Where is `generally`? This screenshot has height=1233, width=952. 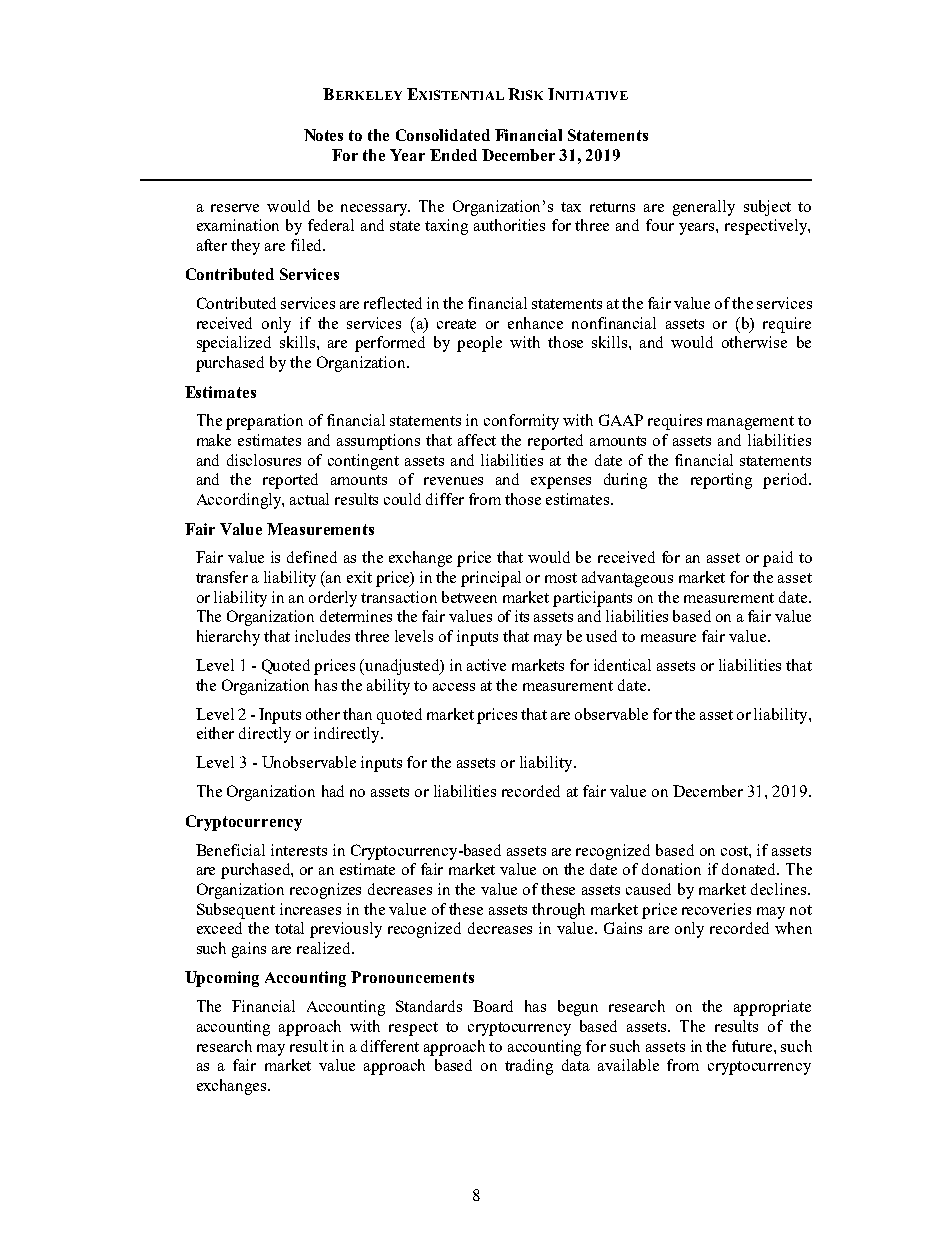
generally is located at coordinates (704, 208).
